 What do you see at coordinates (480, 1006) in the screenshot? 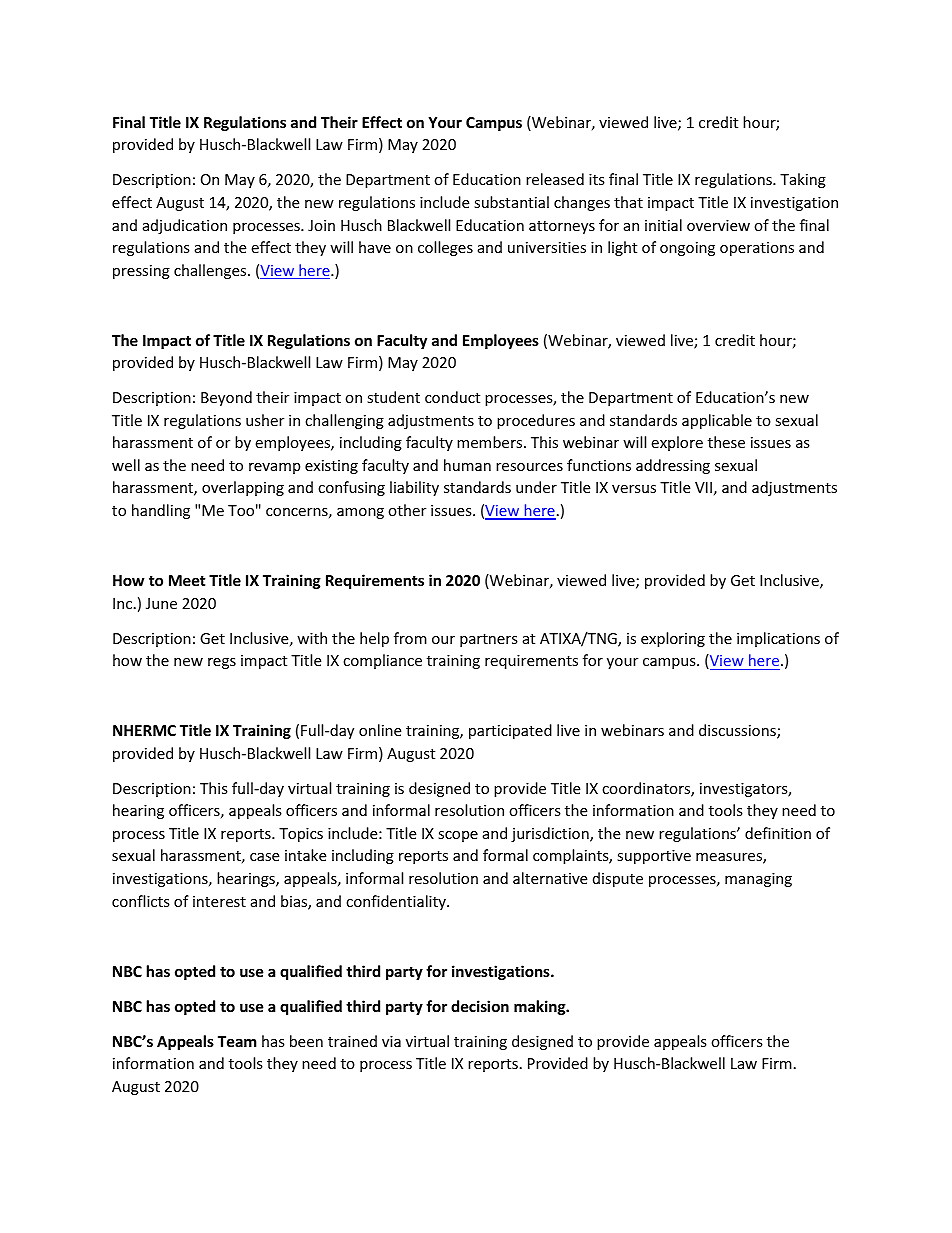
I see `decision` at bounding box center [480, 1006].
